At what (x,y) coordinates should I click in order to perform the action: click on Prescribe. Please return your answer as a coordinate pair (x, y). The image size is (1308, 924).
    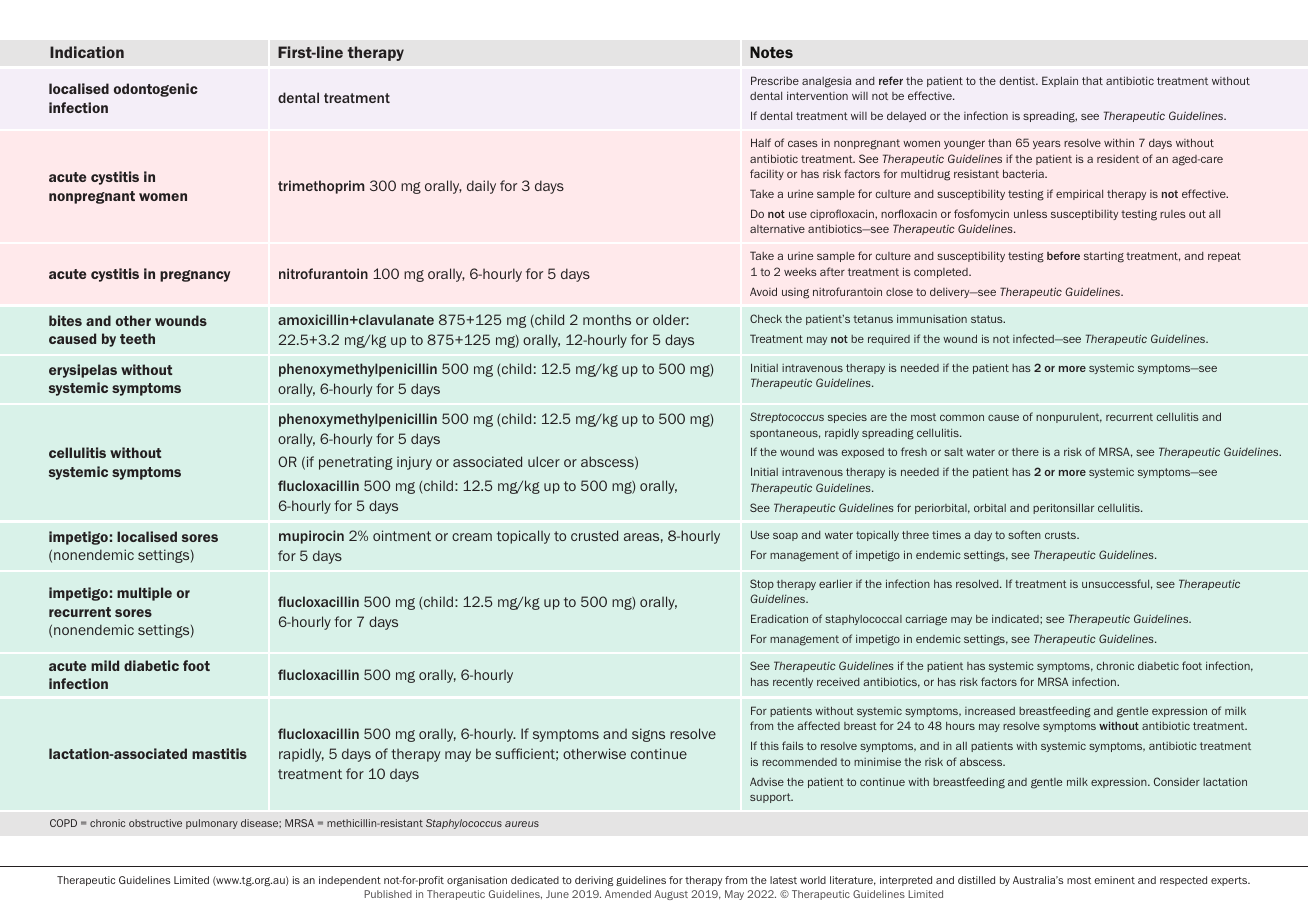
    Looking at the image, I should click on (775, 80).
